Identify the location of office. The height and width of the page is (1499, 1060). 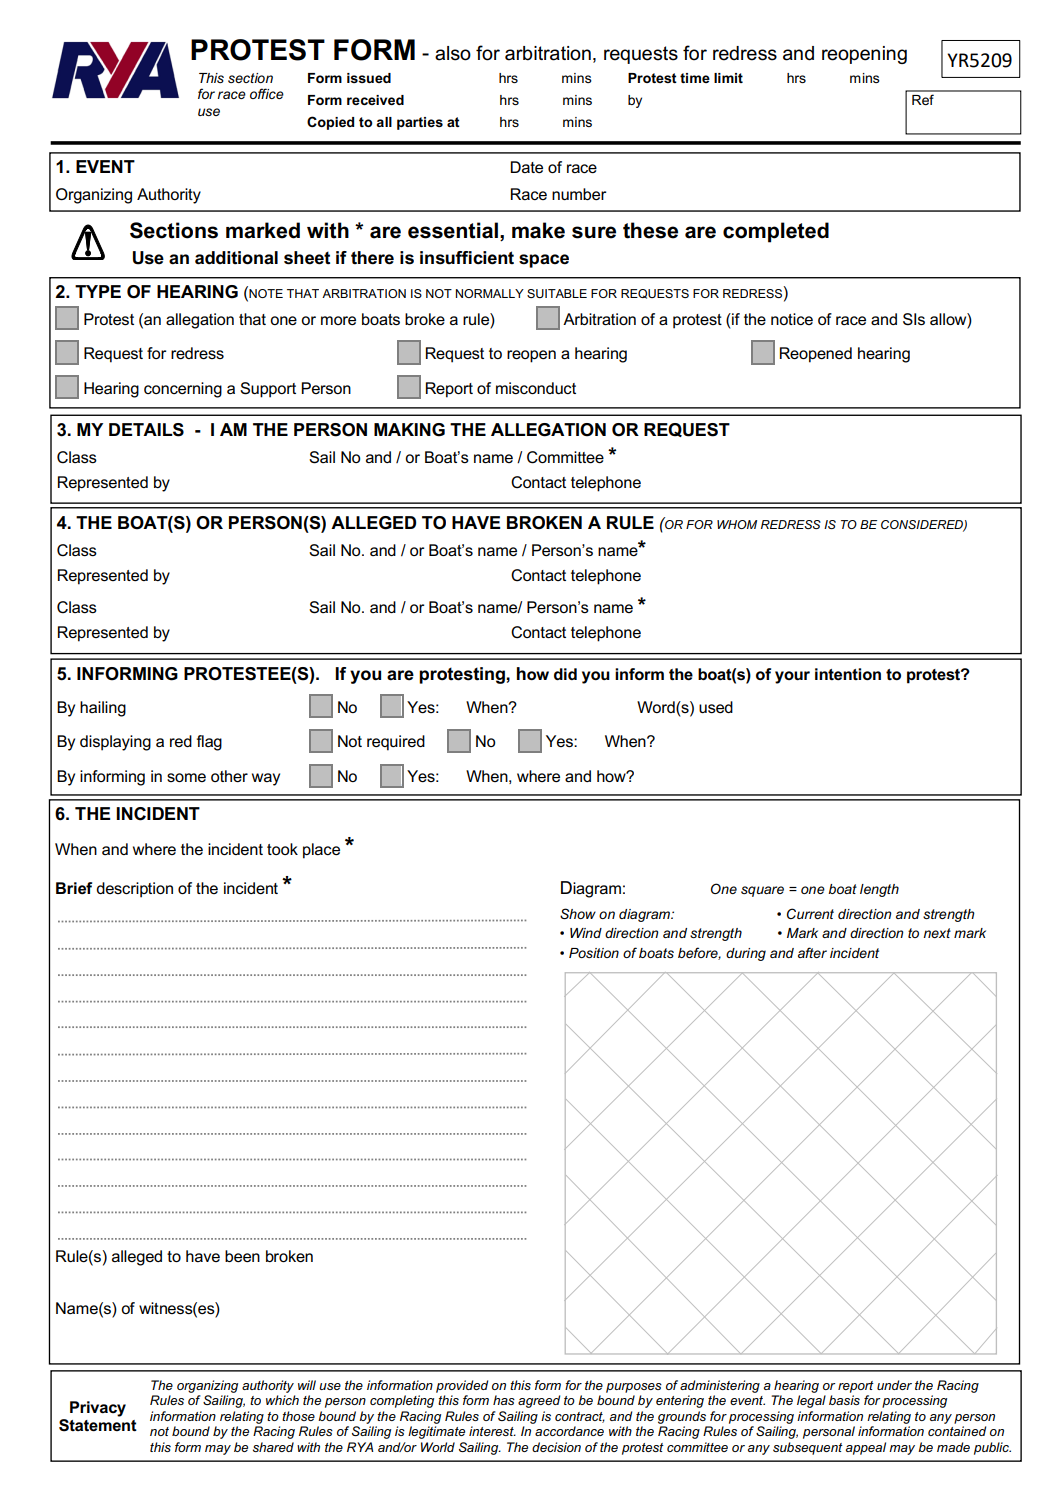
(267, 93).
